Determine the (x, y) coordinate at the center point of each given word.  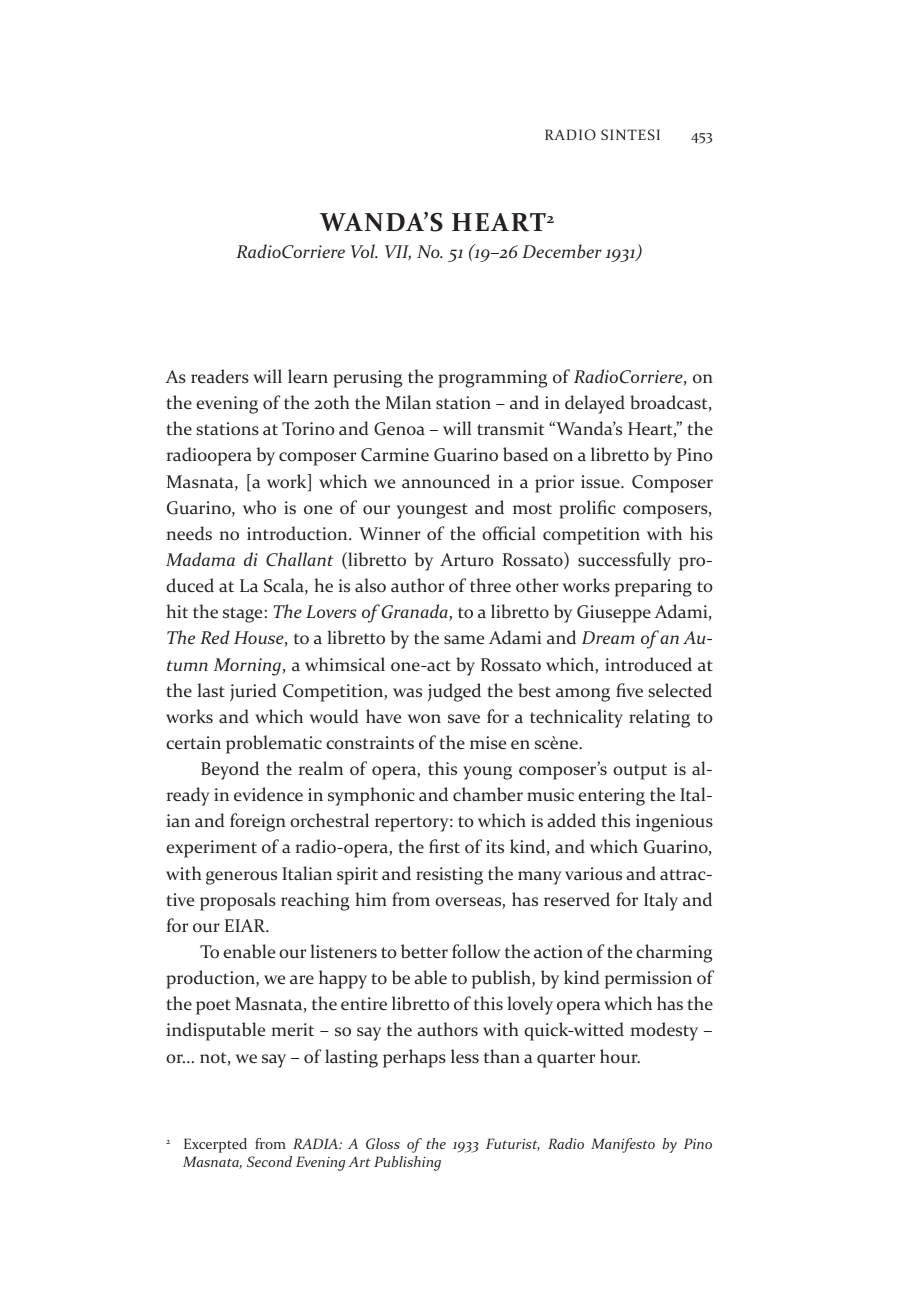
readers (220, 376)
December (562, 251)
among (583, 695)
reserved (577, 899)
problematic (274, 744)
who (259, 507)
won (424, 719)
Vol (364, 251)
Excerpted (215, 1145)
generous (241, 878)
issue (601, 482)
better (424, 951)
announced (446, 481)
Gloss (383, 1143)
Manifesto (623, 1145)
